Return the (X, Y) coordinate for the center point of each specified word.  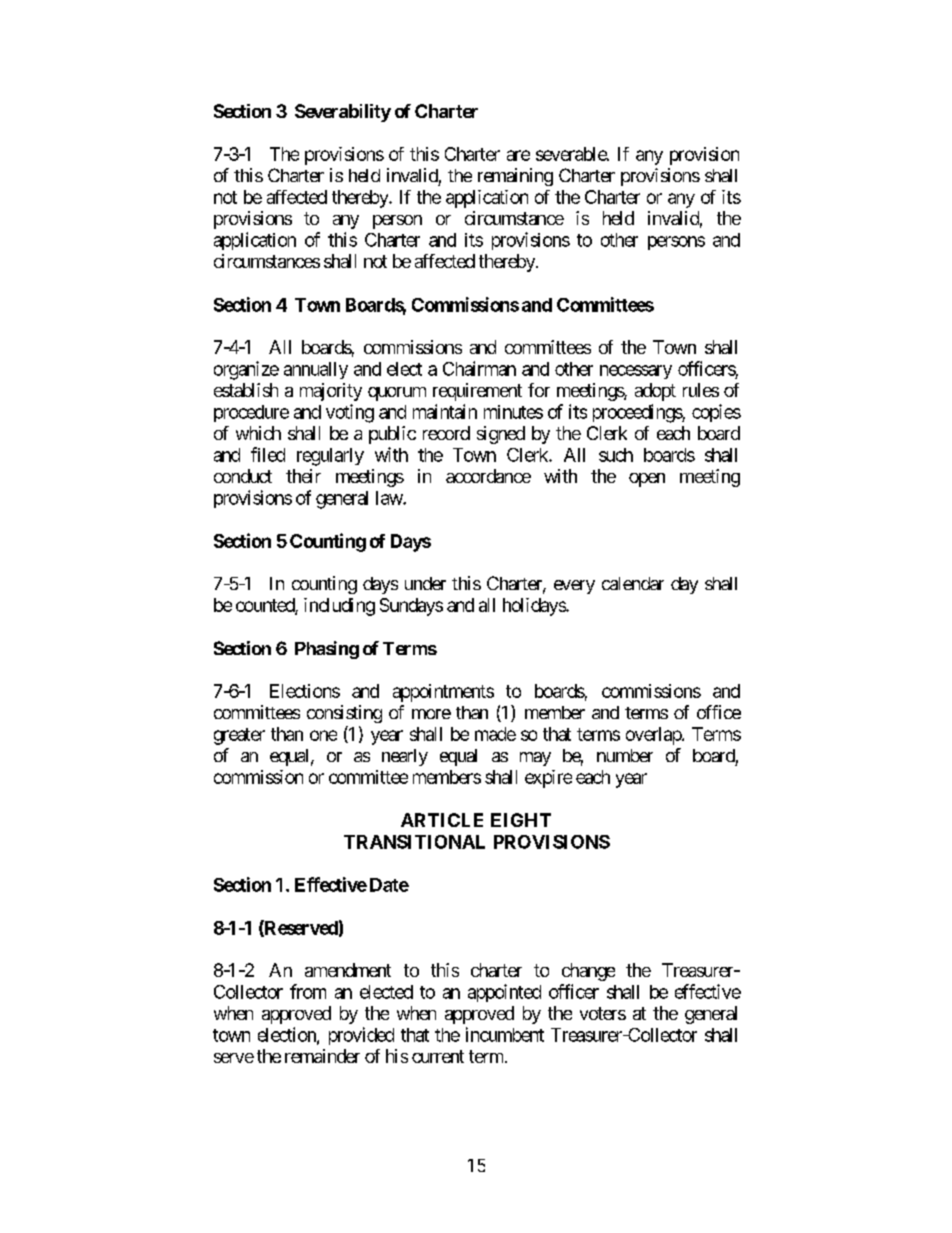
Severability (343, 113)
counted (266, 606)
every (574, 587)
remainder (322, 1056)
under (425, 583)
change (588, 972)
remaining (515, 177)
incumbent (505, 1034)
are (518, 155)
